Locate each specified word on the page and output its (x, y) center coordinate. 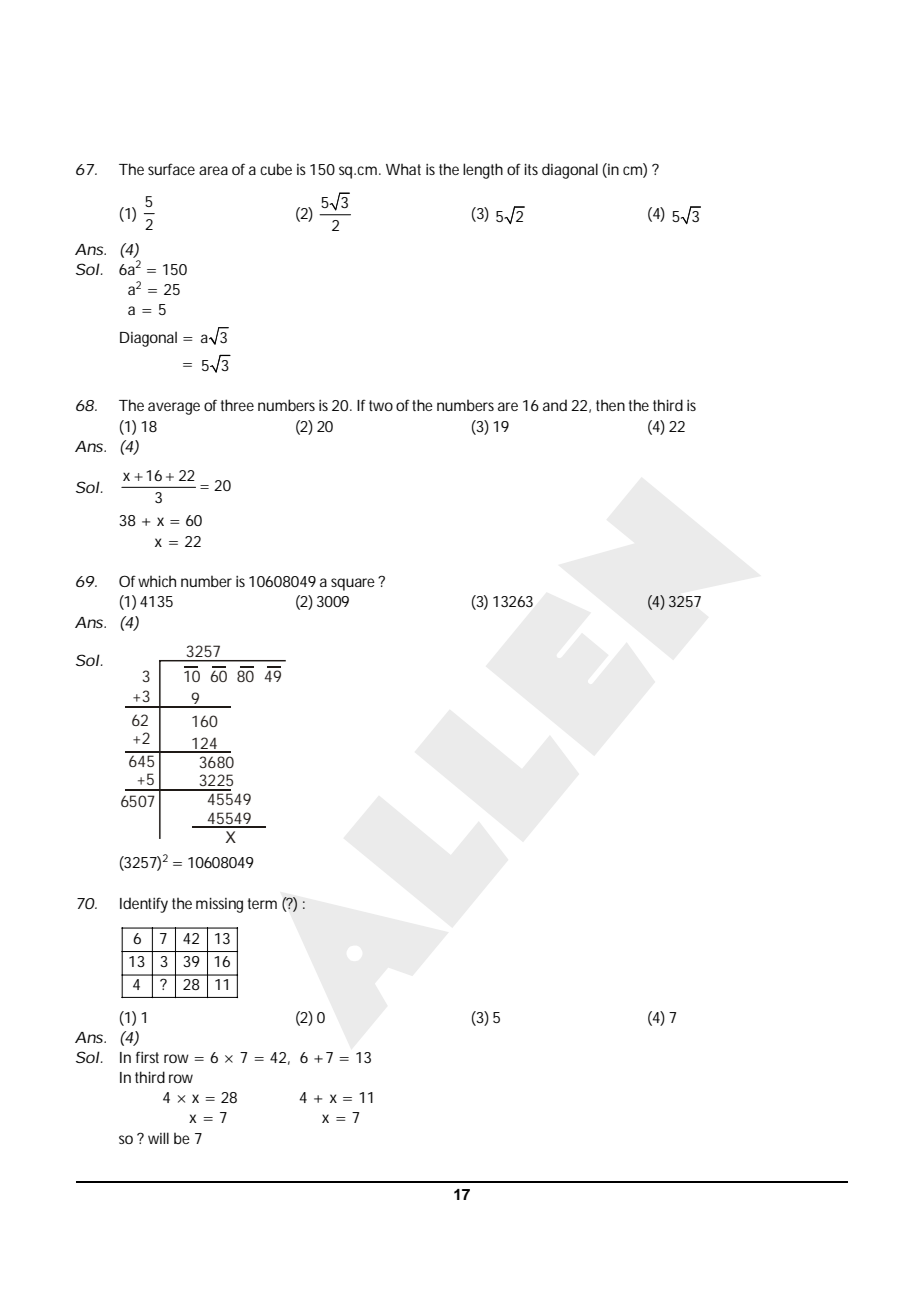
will (158, 1138)
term (262, 903)
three (237, 405)
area (213, 170)
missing (219, 905)
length (483, 171)
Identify (144, 905)
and (555, 405)
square (355, 584)
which (157, 581)
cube (276, 169)
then (610, 405)
